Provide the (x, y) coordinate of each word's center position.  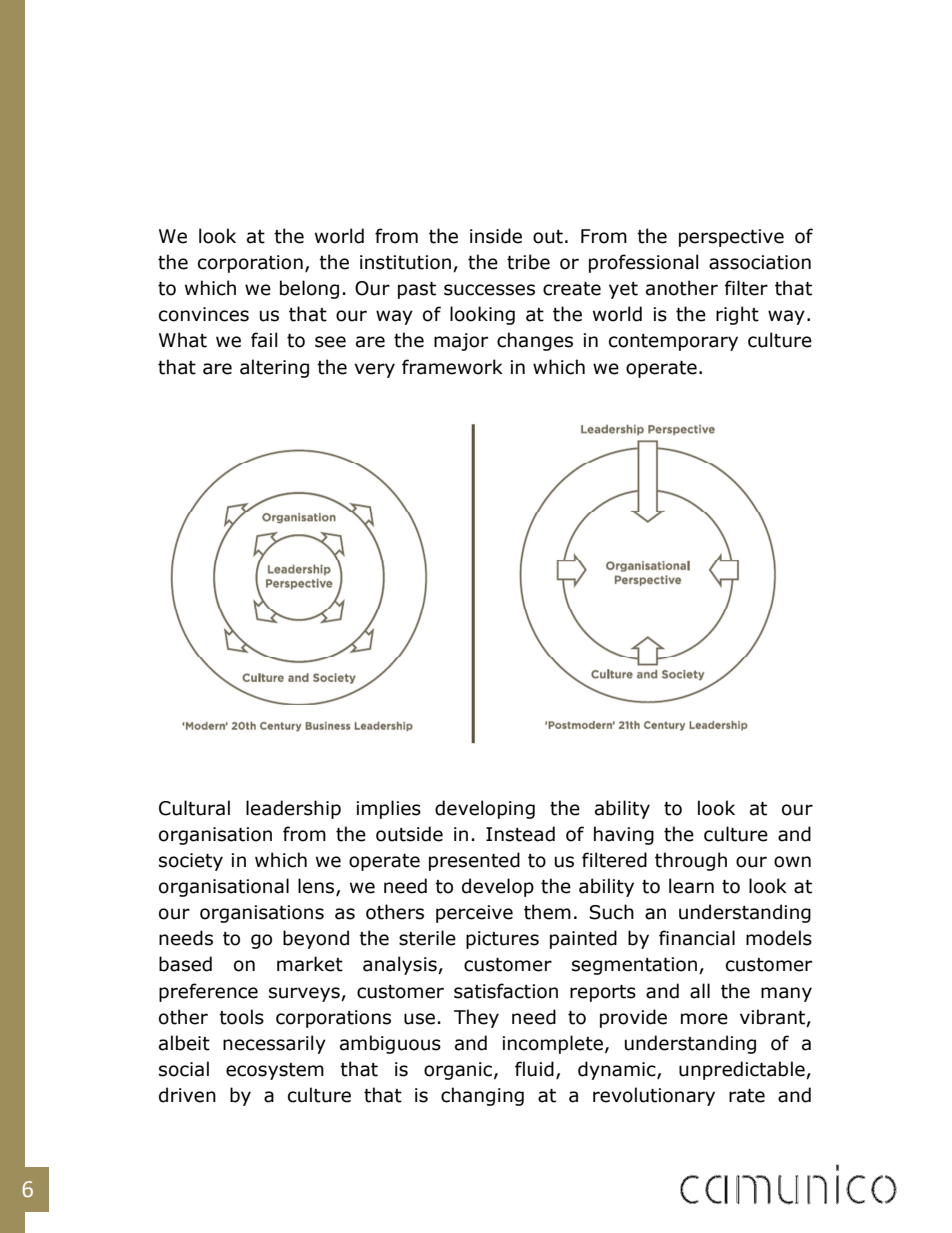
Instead (520, 834)
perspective (731, 238)
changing (482, 1096)
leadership (293, 809)
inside (496, 236)
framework (452, 367)
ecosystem (275, 1071)
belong (309, 289)
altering (274, 368)
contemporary (673, 342)
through (691, 861)
